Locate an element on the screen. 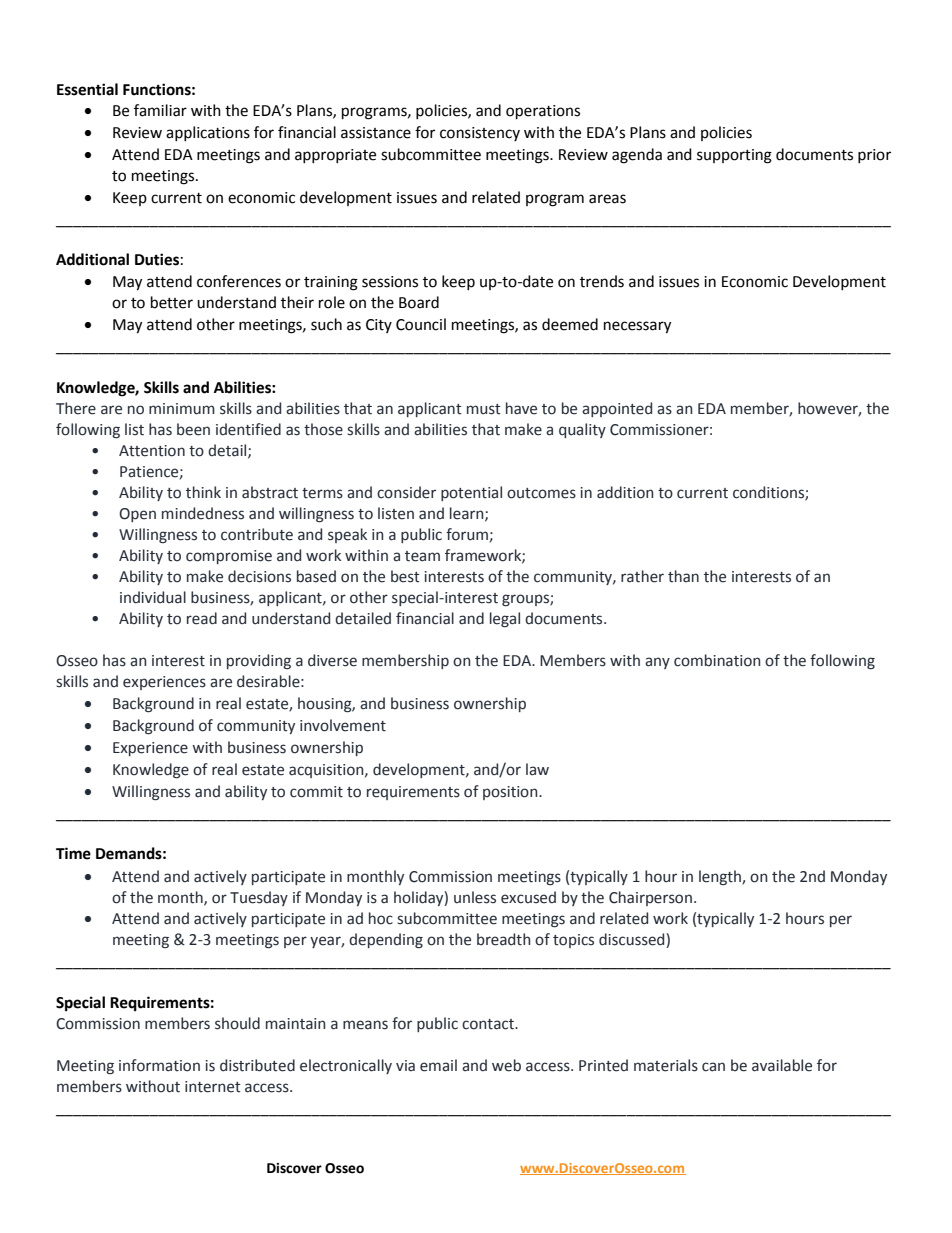  Time is located at coordinates (73, 853).
